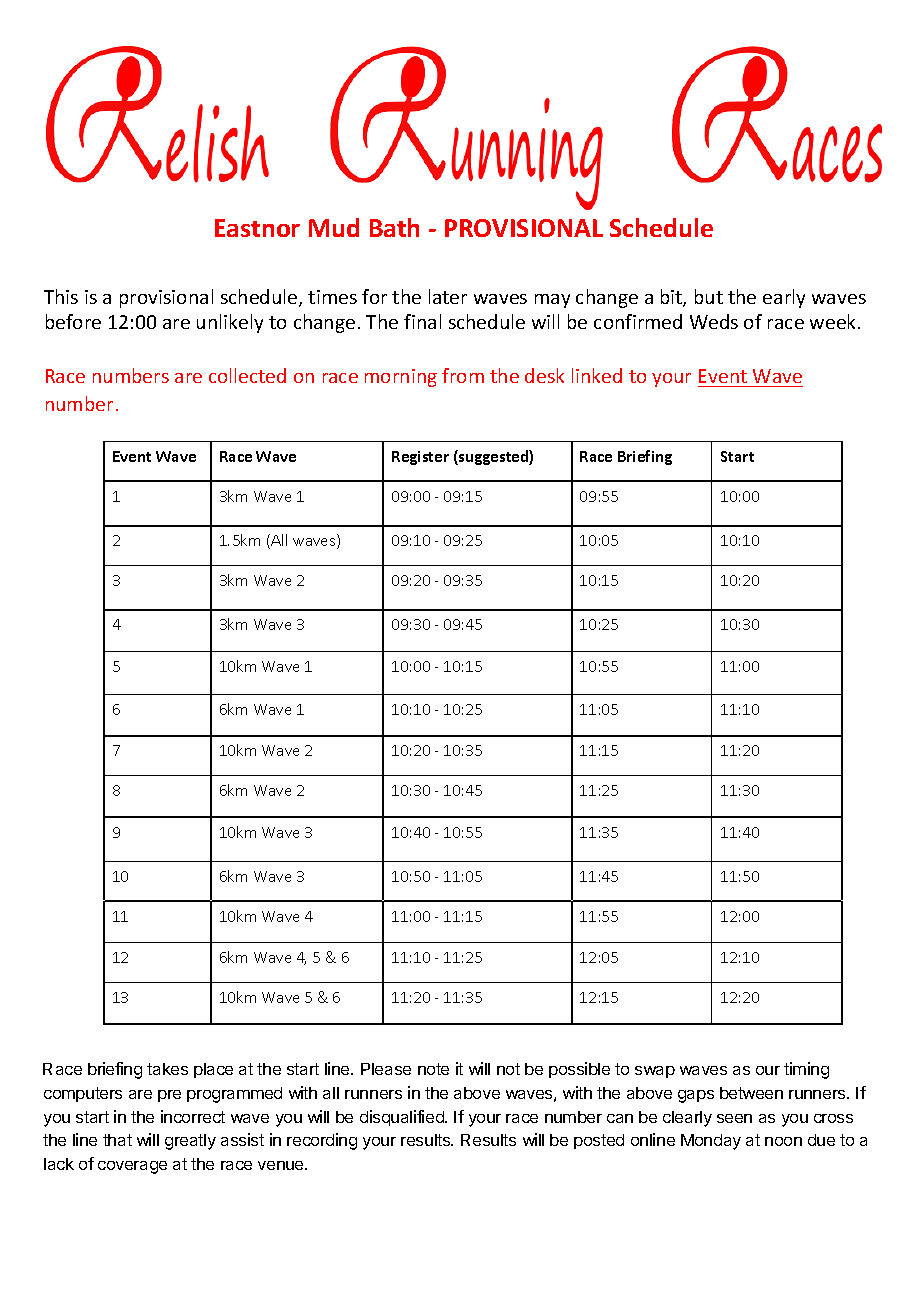 Image resolution: width=924 pixels, height=1307 pixels. I want to click on but, so click(709, 296).
